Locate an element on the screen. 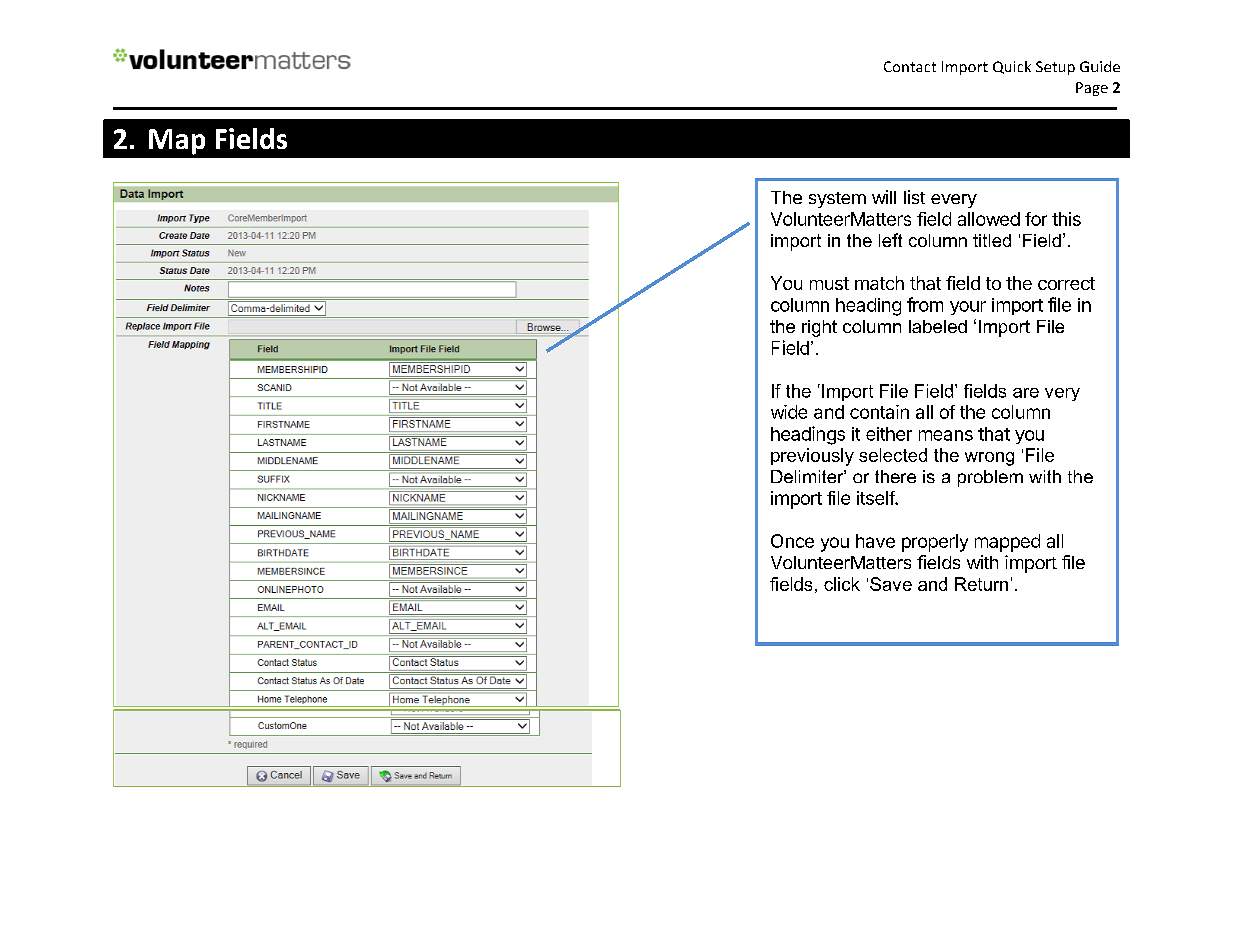 Image resolution: width=1233 pixels, height=952 pixels. this is located at coordinates (1066, 219).
